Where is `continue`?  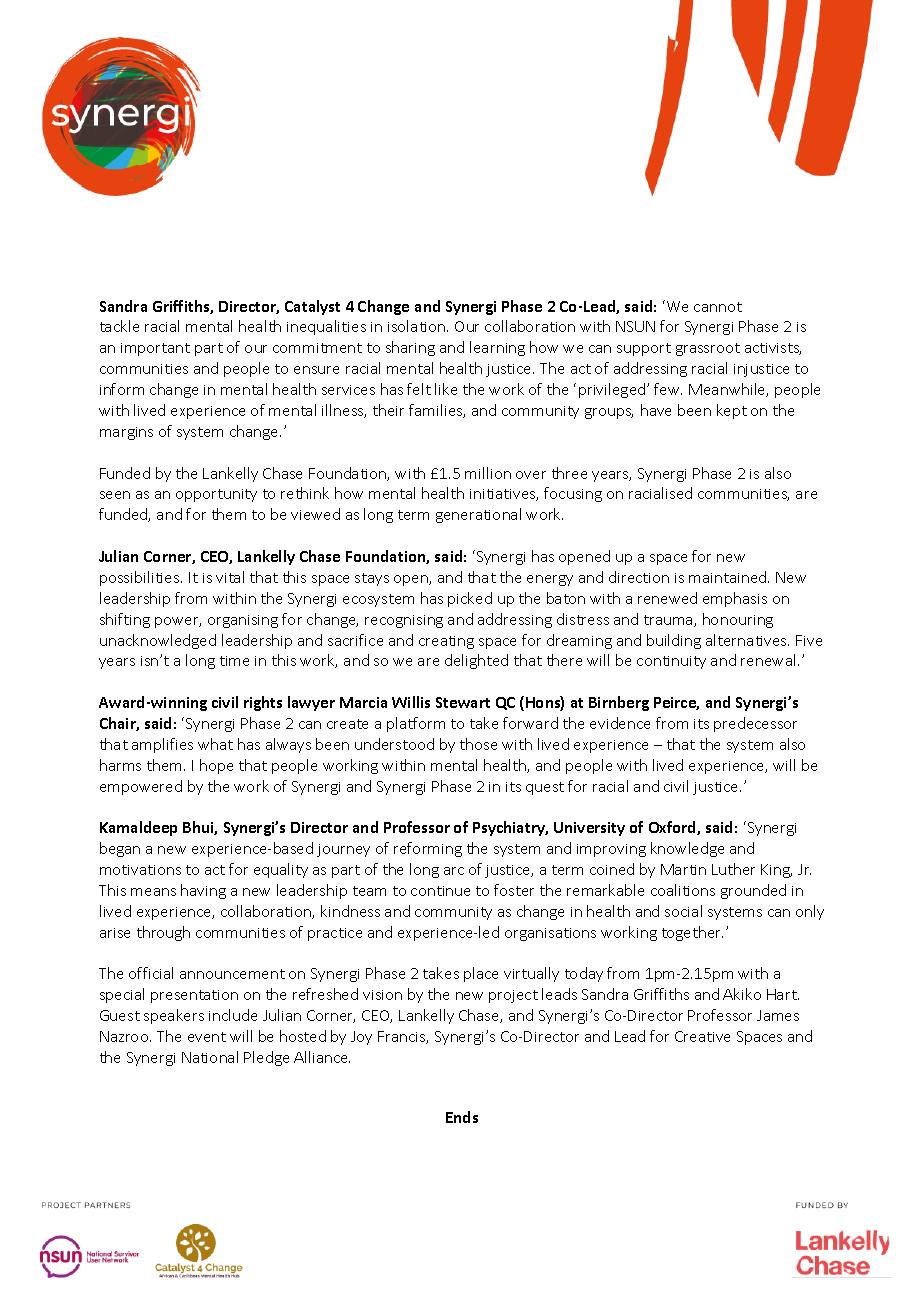 continue is located at coordinates (440, 891).
